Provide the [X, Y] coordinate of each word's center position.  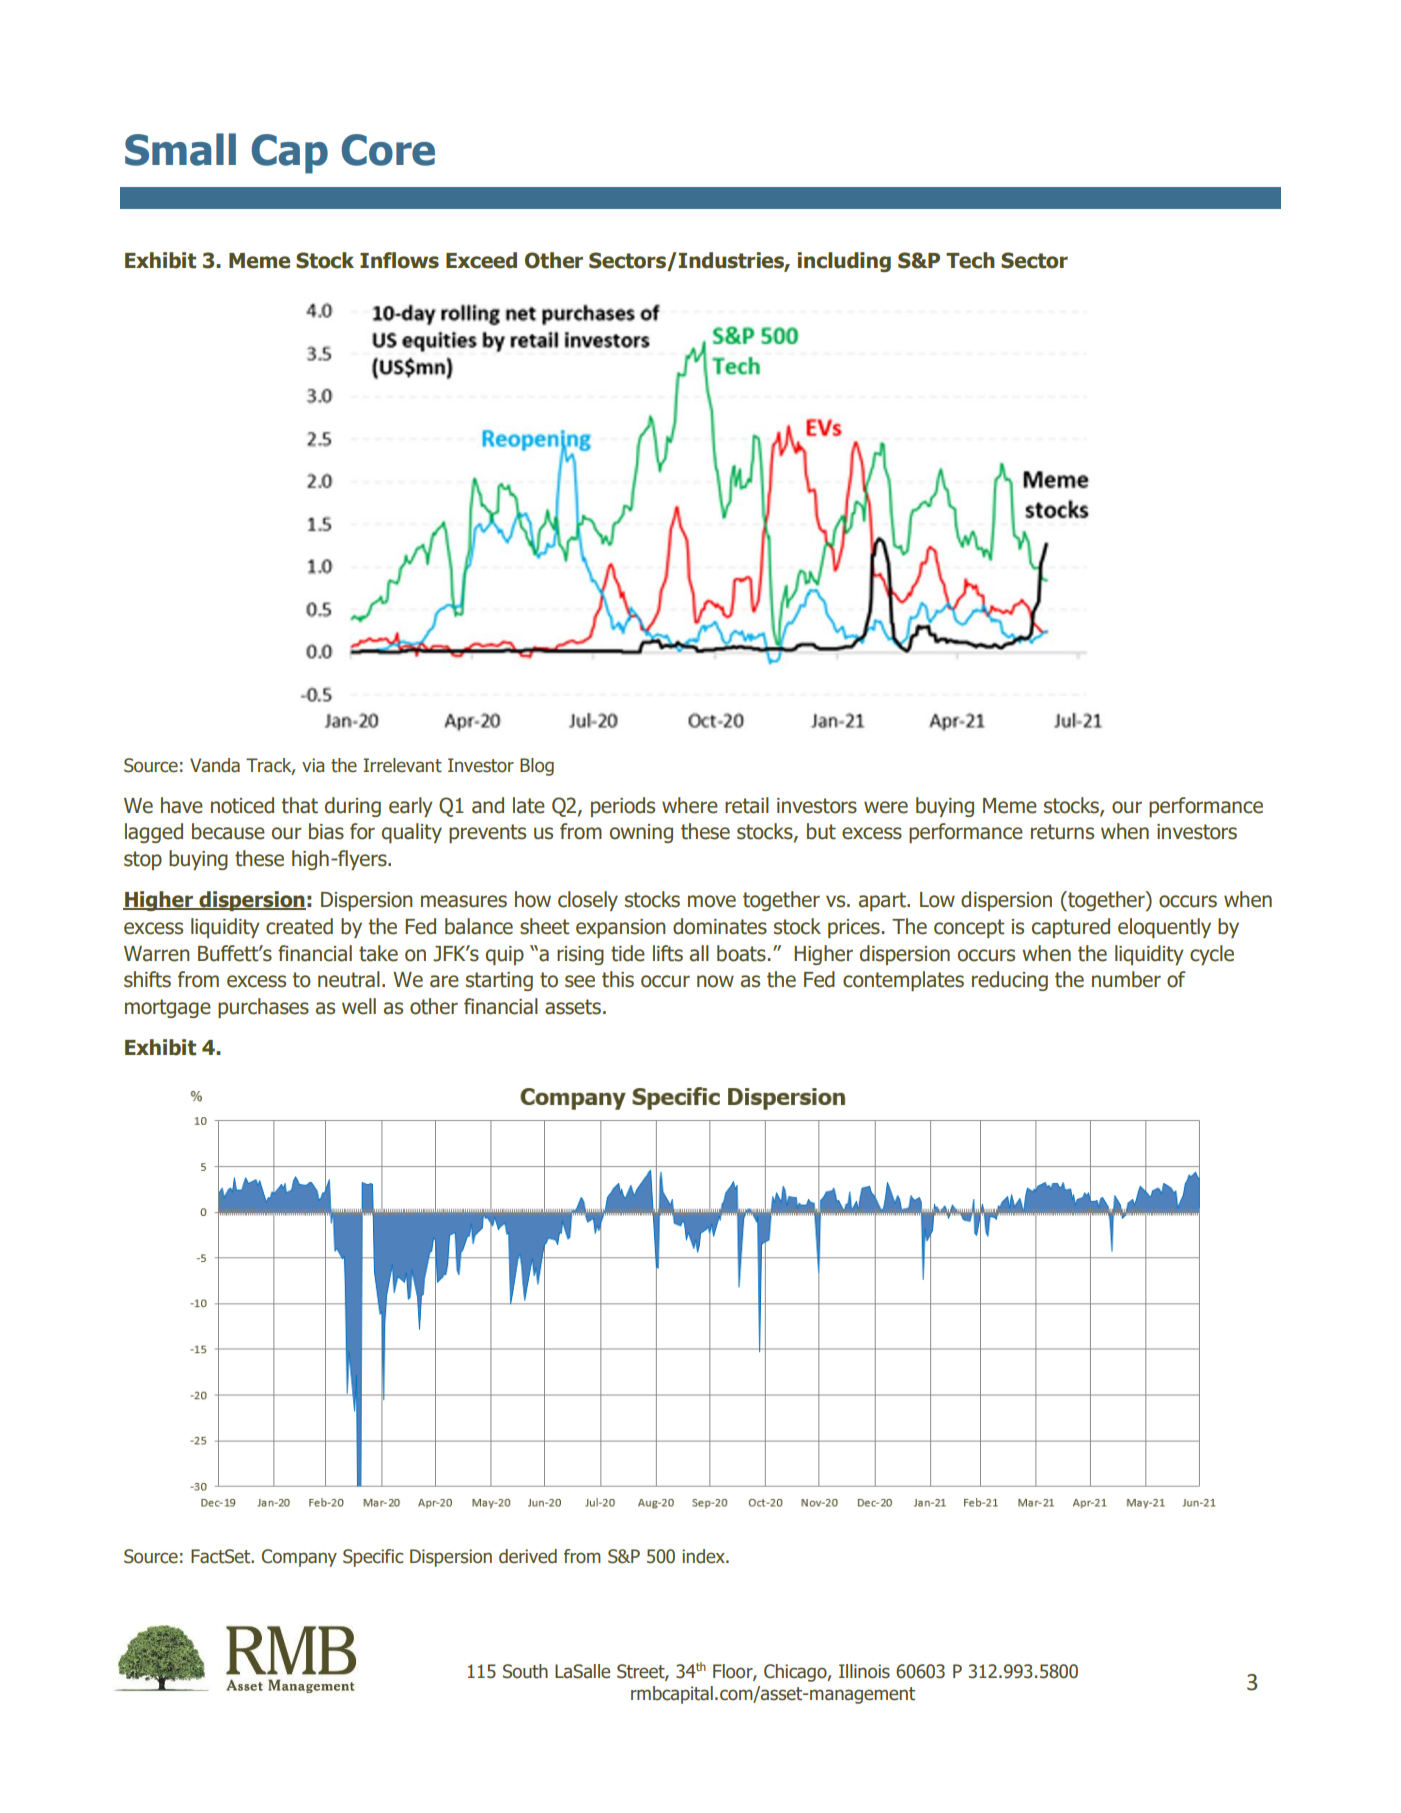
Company [299, 1558]
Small [180, 149]
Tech [970, 260]
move [712, 901]
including [844, 262]
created [299, 926]
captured [1071, 928]
